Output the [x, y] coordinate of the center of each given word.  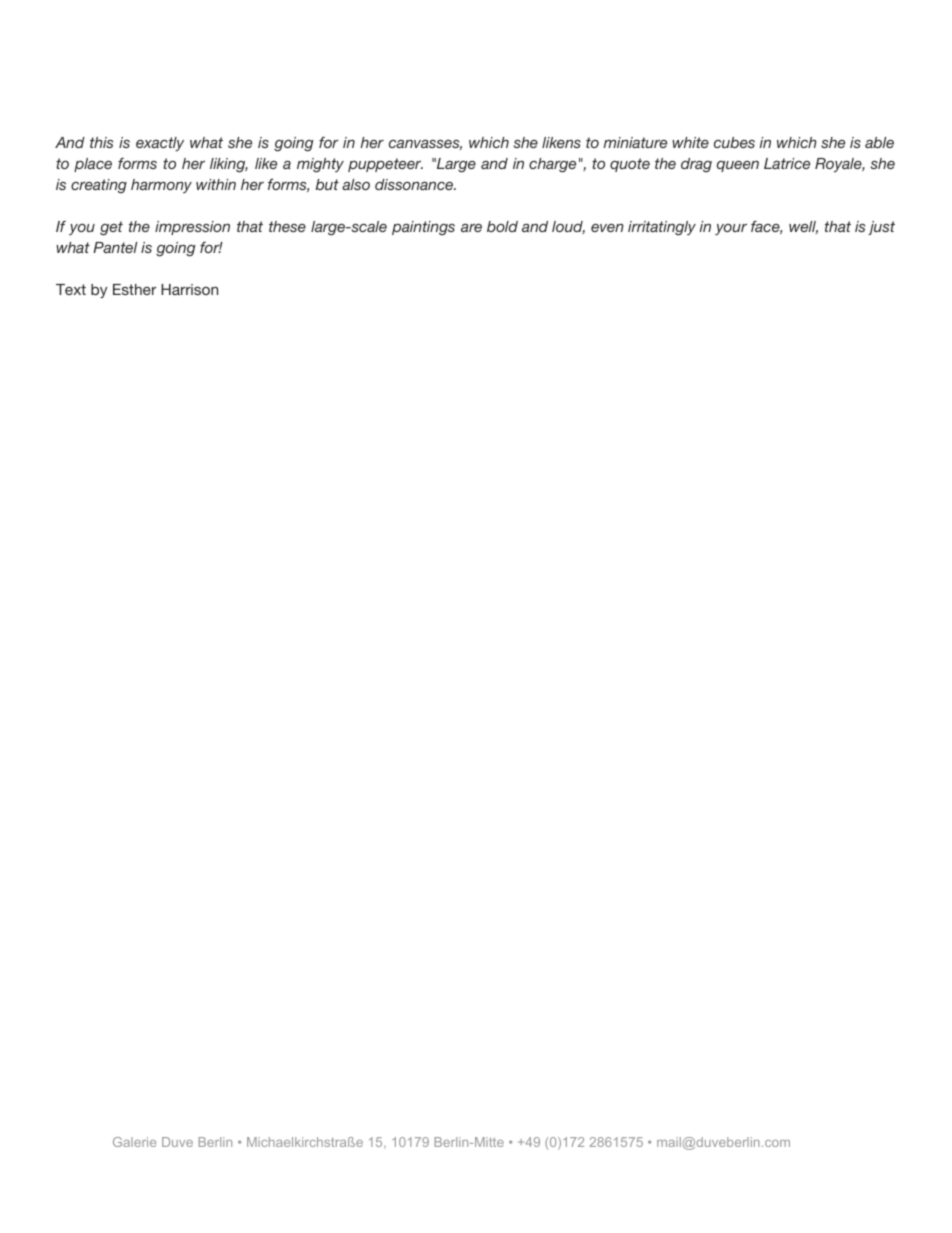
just [881, 228]
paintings [423, 228]
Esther [134, 289]
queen [738, 166]
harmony [161, 186]
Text [71, 289]
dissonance [415, 184]
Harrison [189, 289]
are [471, 227]
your [731, 229]
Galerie [134, 1142]
